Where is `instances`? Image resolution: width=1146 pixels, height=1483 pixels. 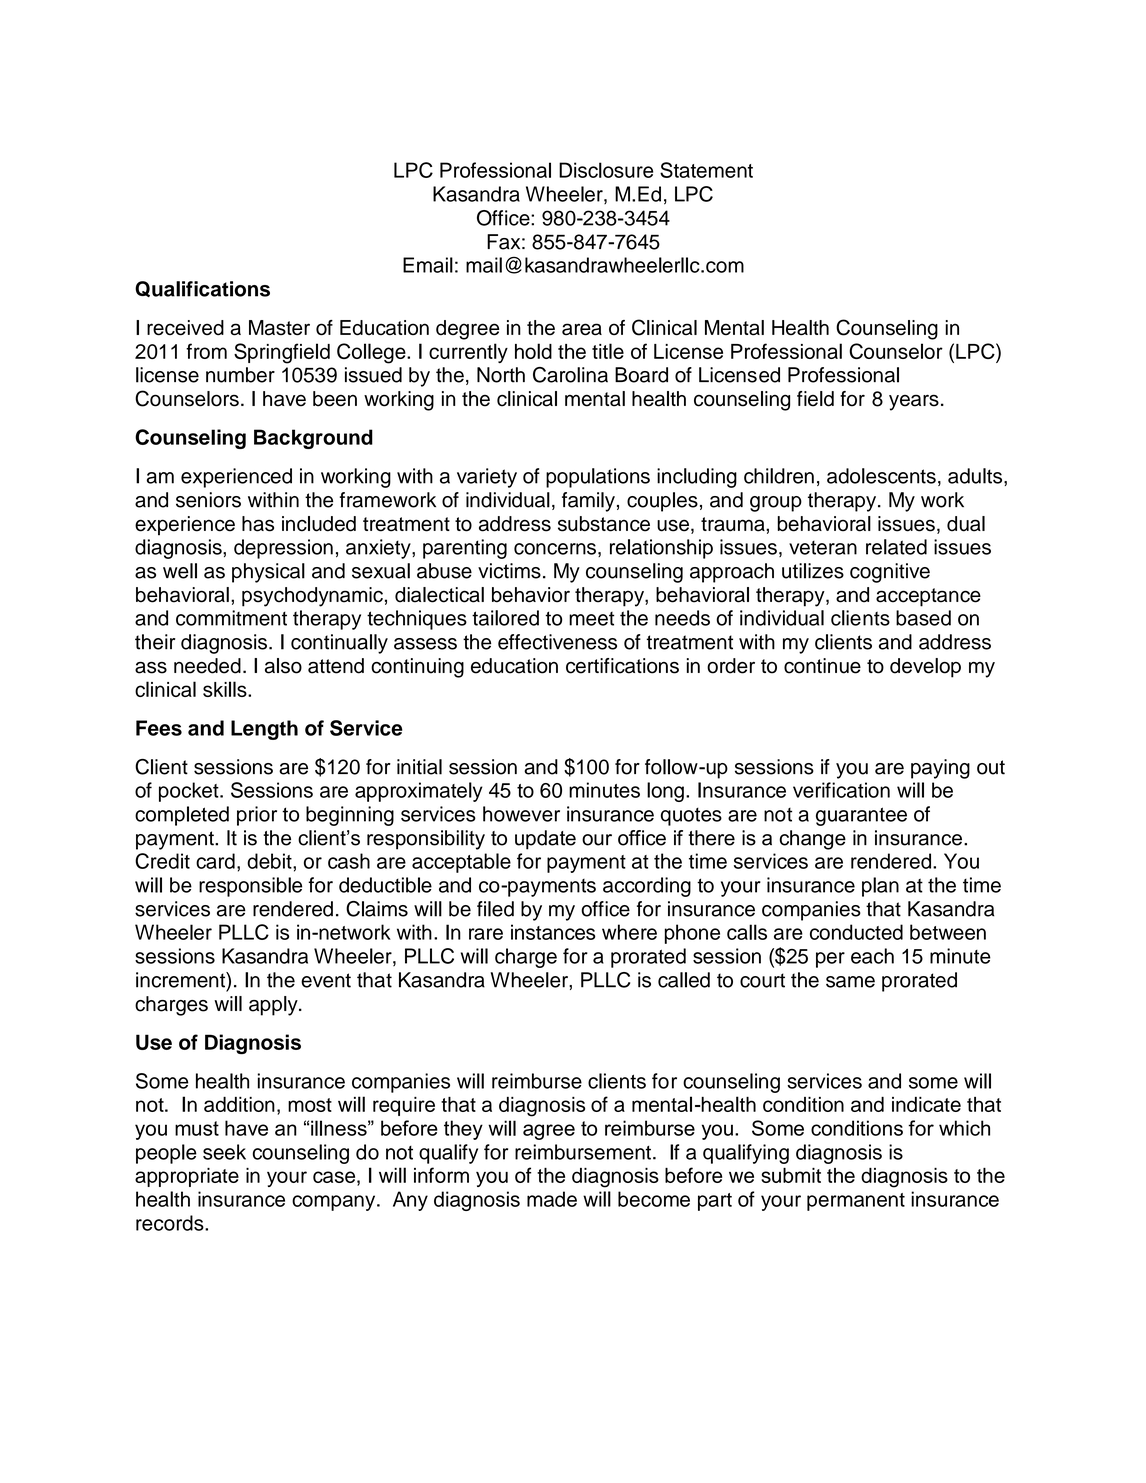 instances is located at coordinates (553, 932).
